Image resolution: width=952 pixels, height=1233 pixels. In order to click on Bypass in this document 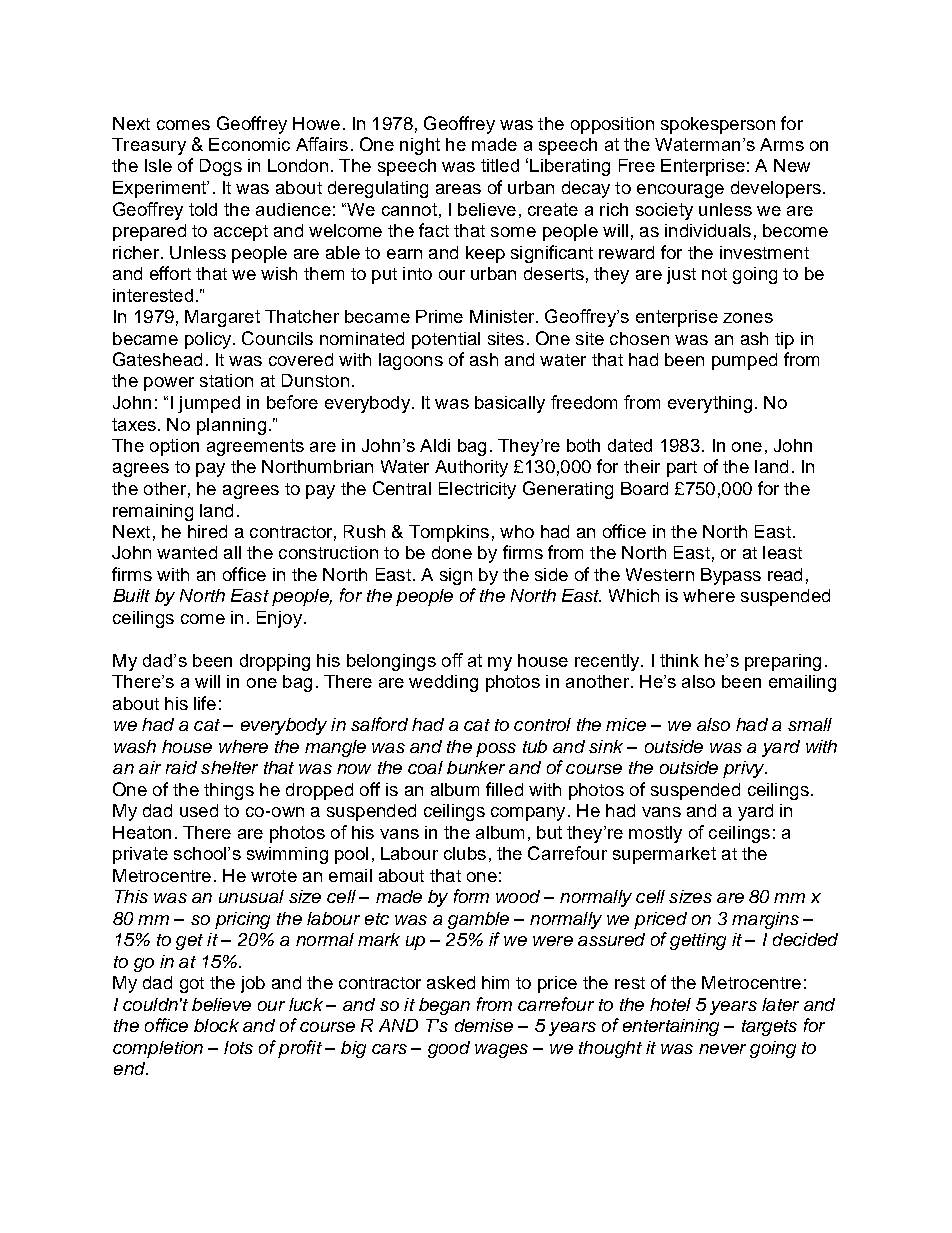, I will do `click(731, 576)`.
